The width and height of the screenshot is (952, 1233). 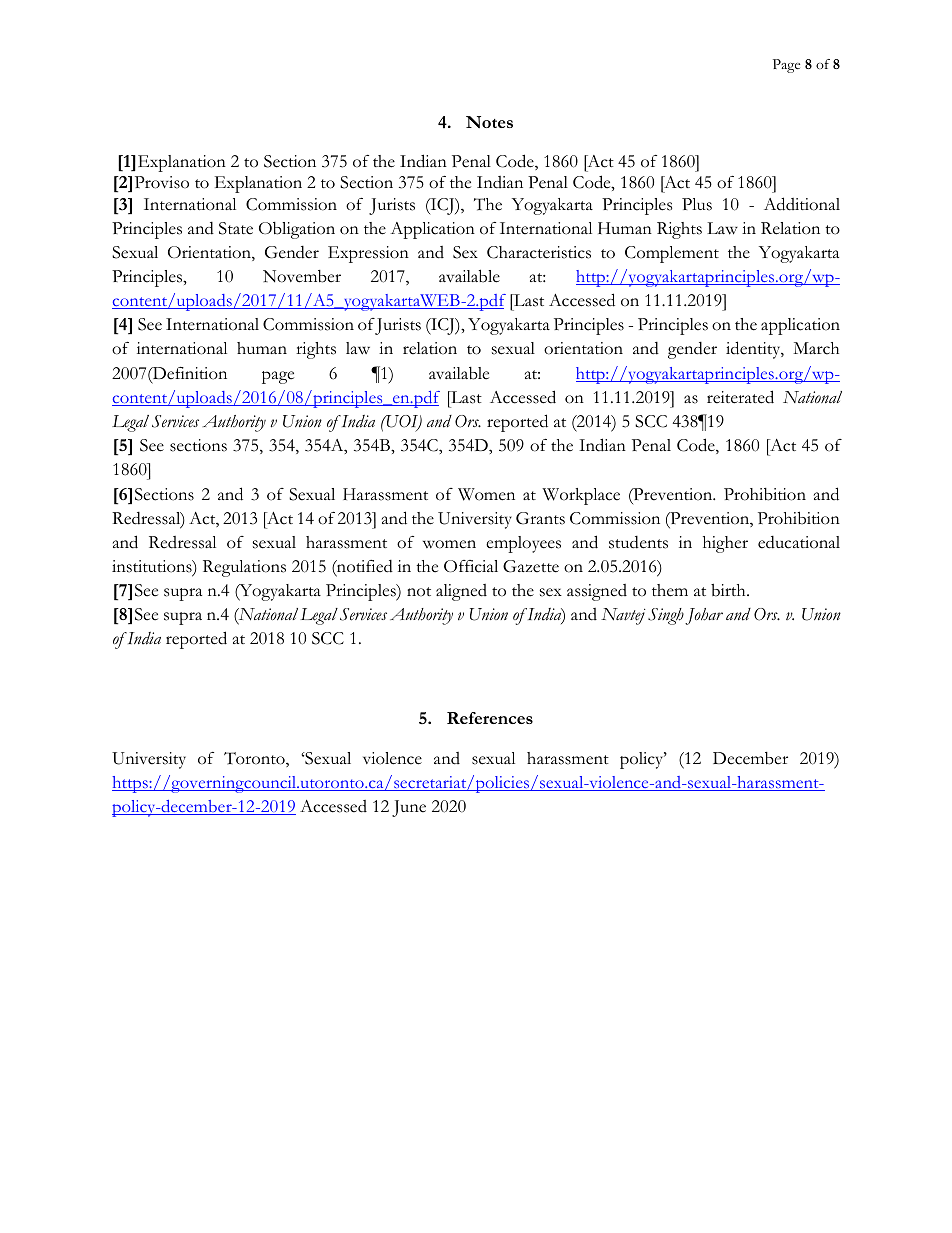 I want to click on References, so click(x=490, y=718).
